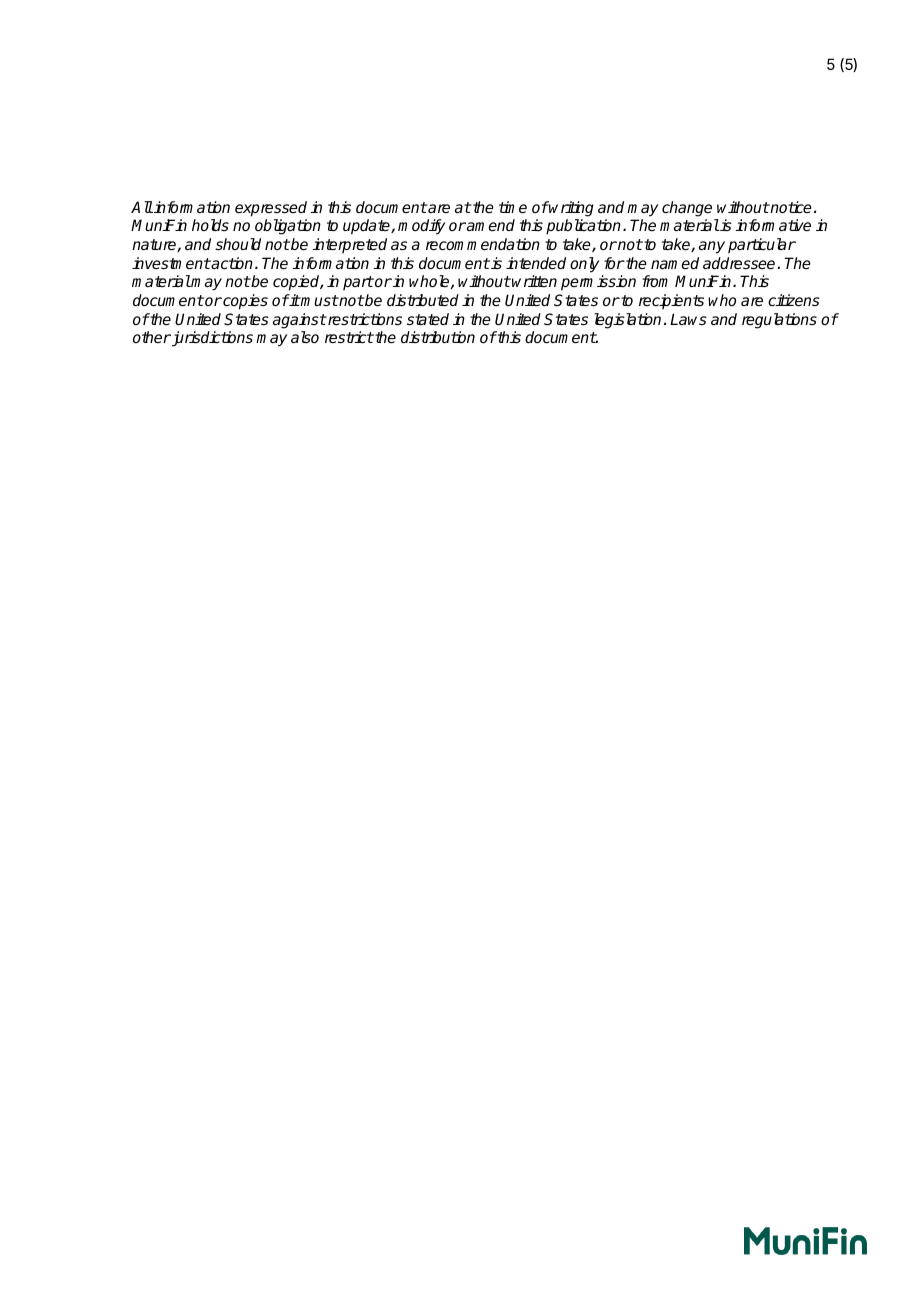 The width and height of the screenshot is (924, 1308). What do you see at coordinates (244, 302) in the screenshot?
I see `copies` at bounding box center [244, 302].
